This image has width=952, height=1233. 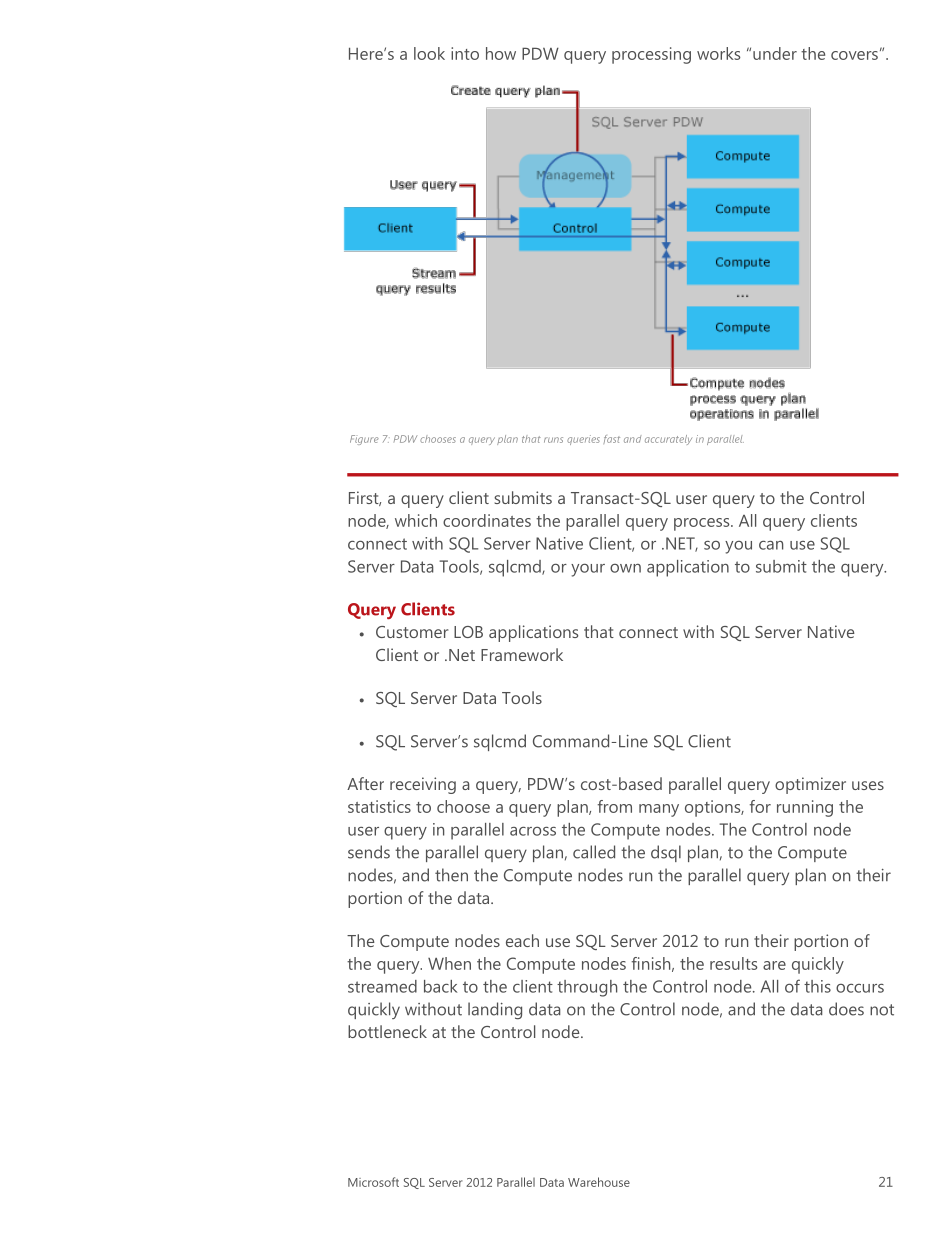 I want to click on Microsoft, so click(x=373, y=1182).
